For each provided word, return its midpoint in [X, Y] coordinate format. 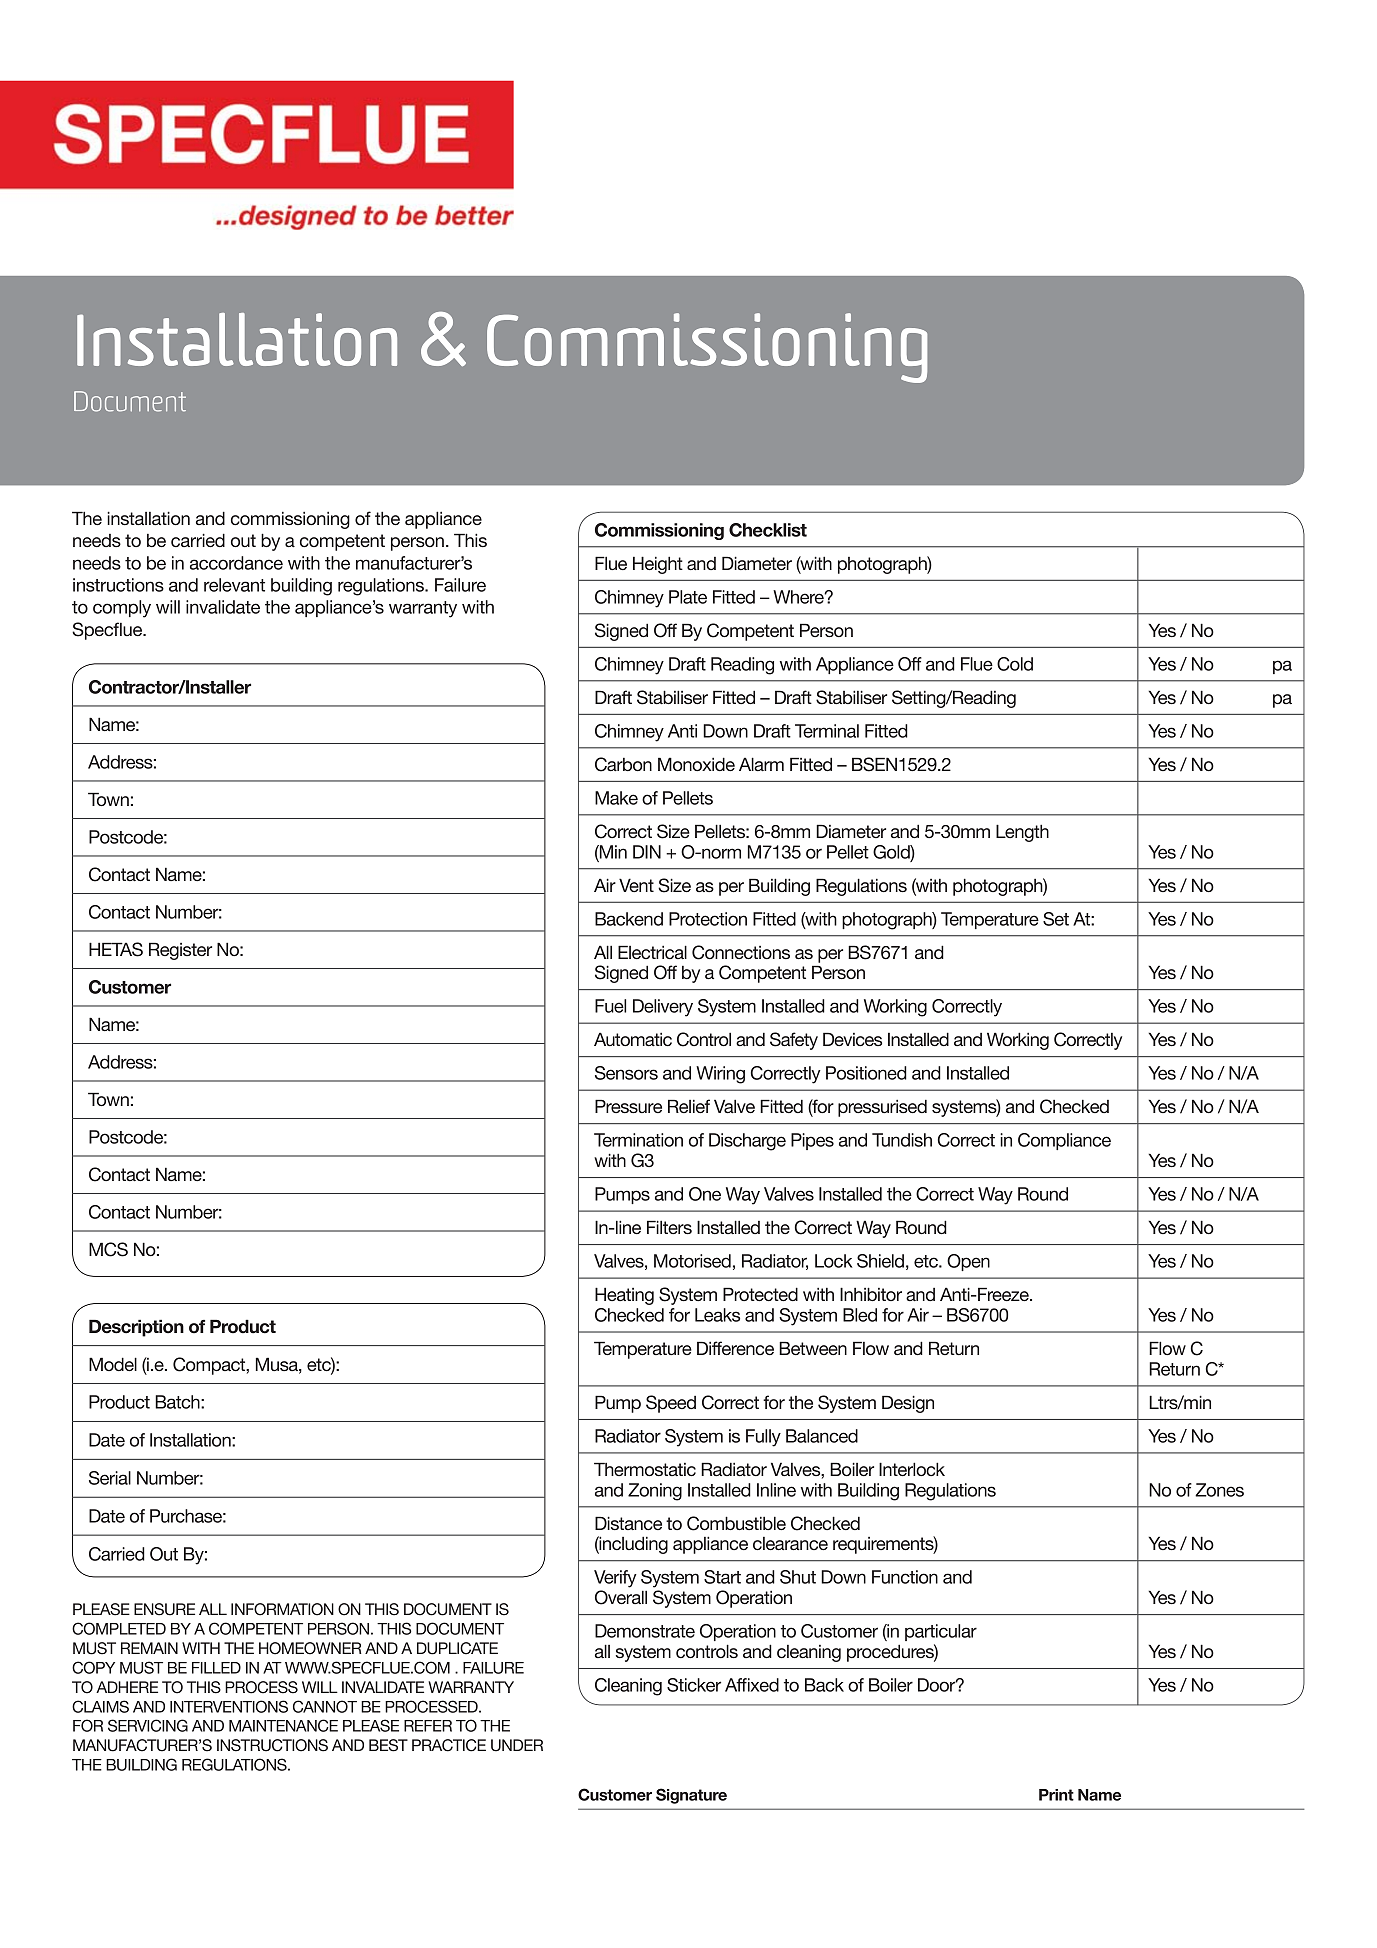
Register [180, 951]
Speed [671, 1404]
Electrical [652, 952]
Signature [691, 1796]
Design [908, 1404]
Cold [1015, 664]
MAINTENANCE [283, 1725]
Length [1022, 833]
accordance [236, 563]
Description [136, 1328]
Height [658, 565]
